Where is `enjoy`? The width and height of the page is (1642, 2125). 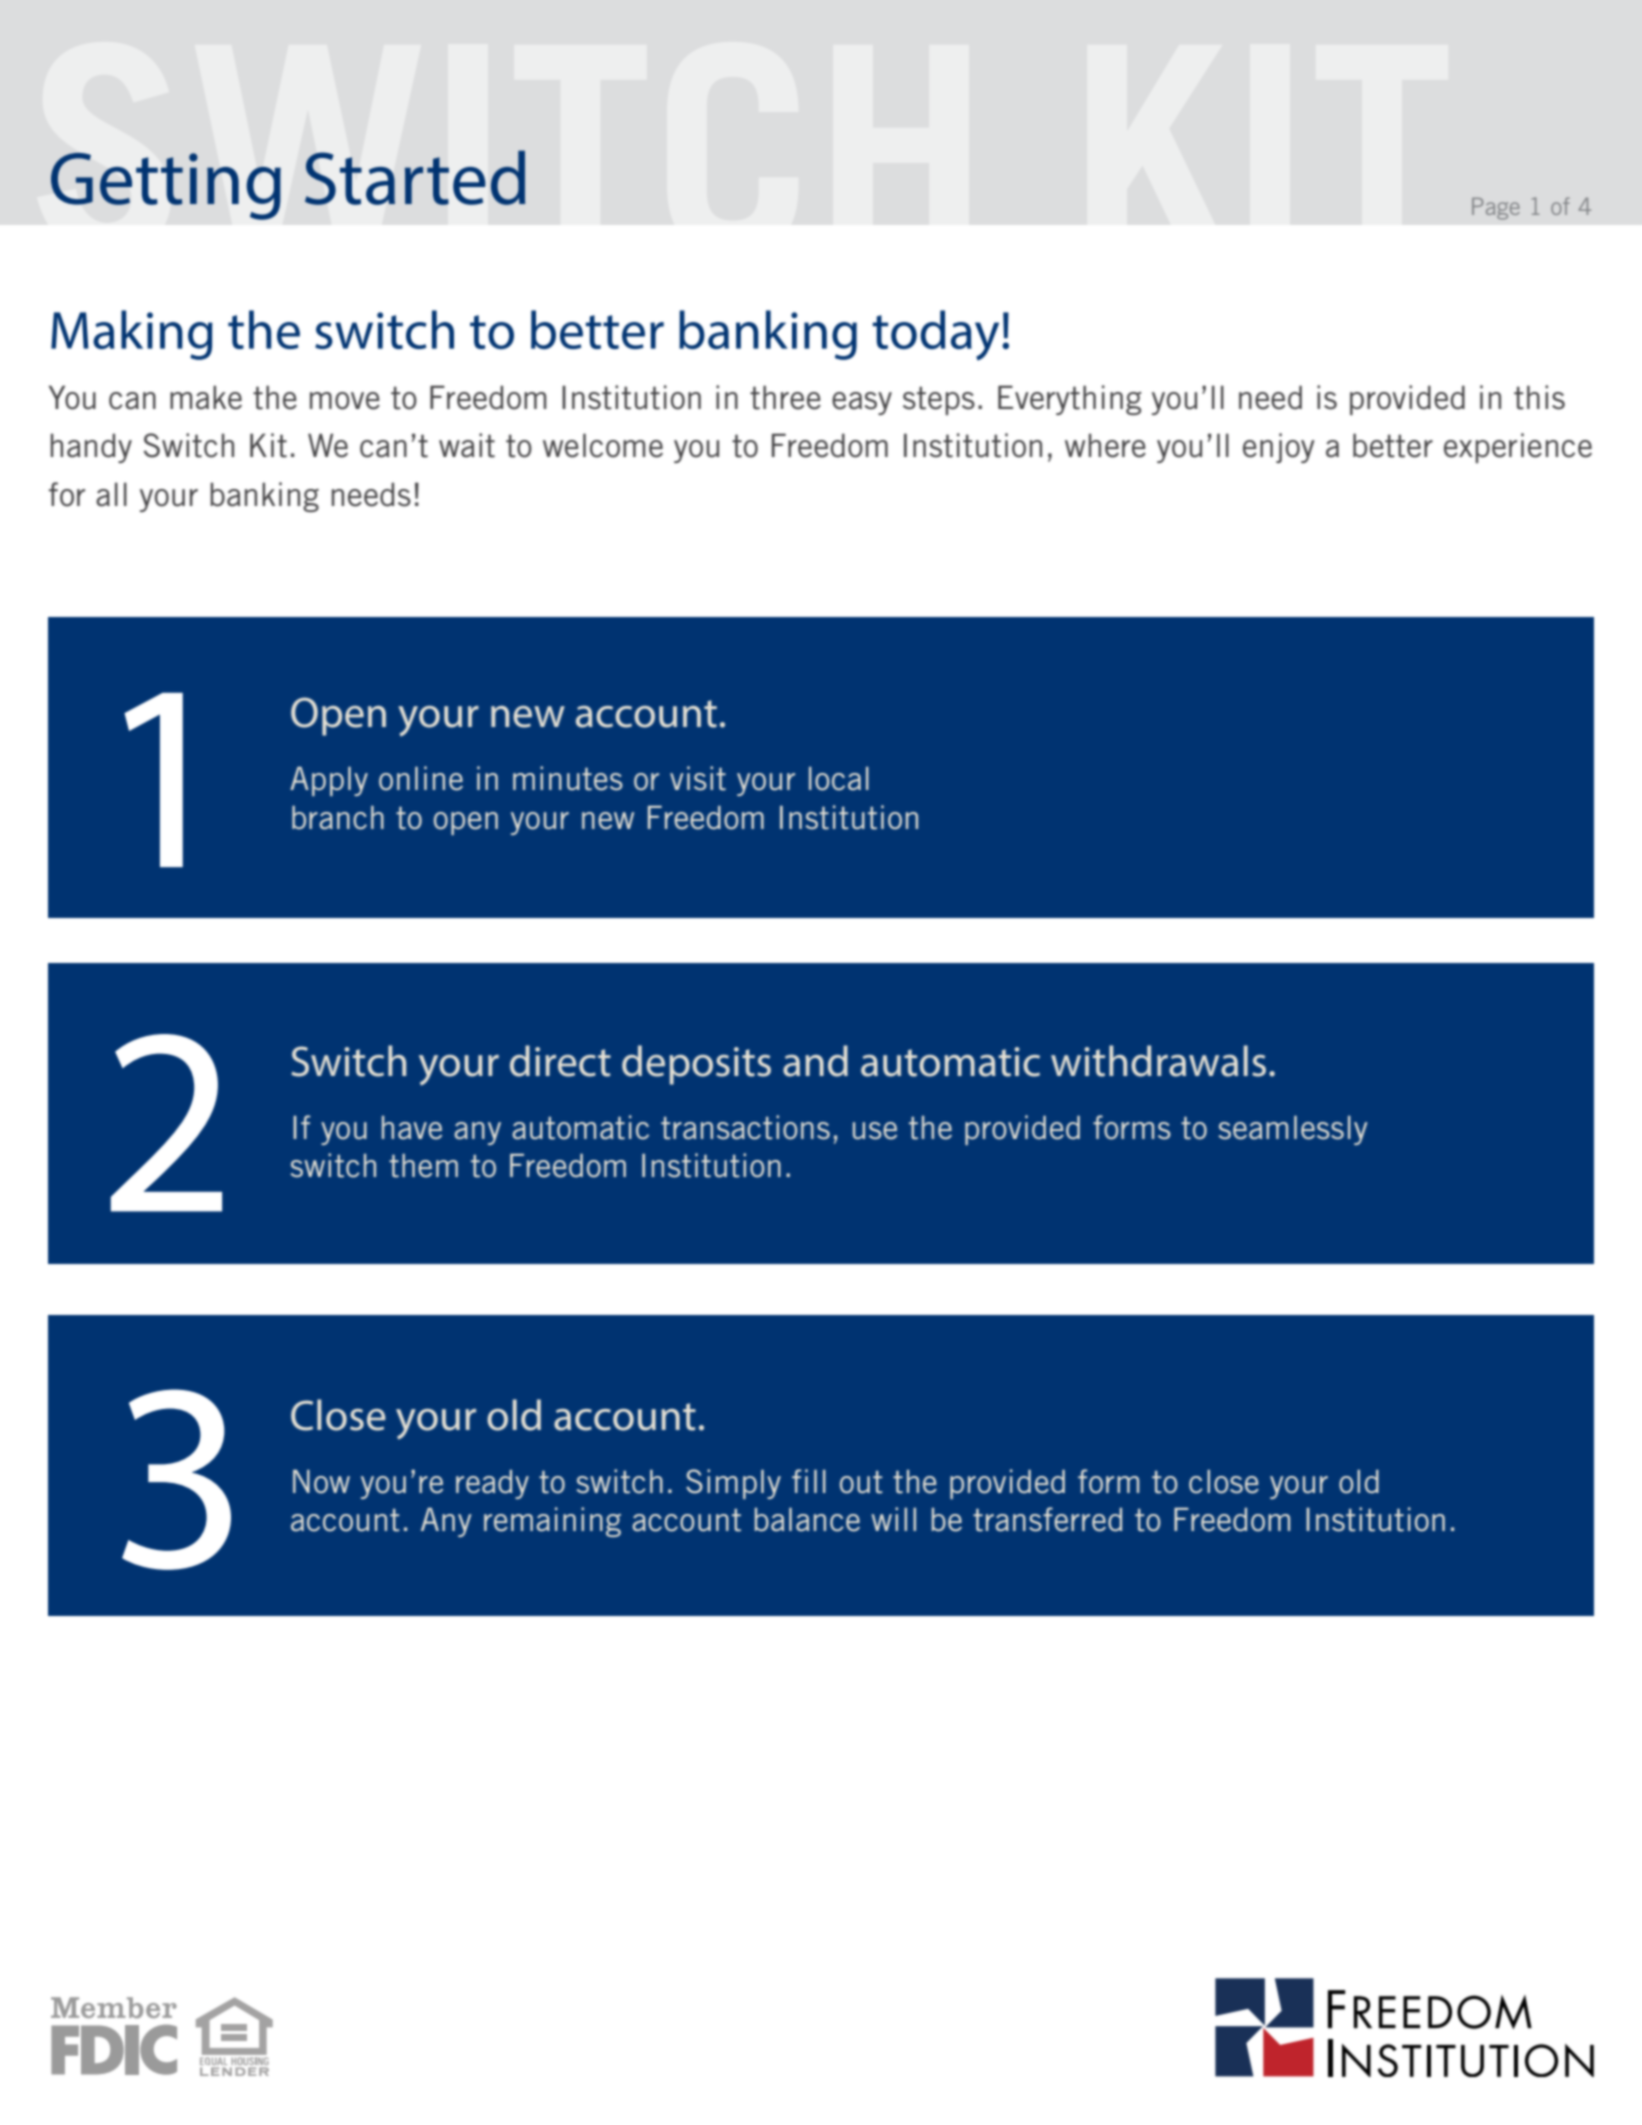
enjoy is located at coordinates (1279, 448).
